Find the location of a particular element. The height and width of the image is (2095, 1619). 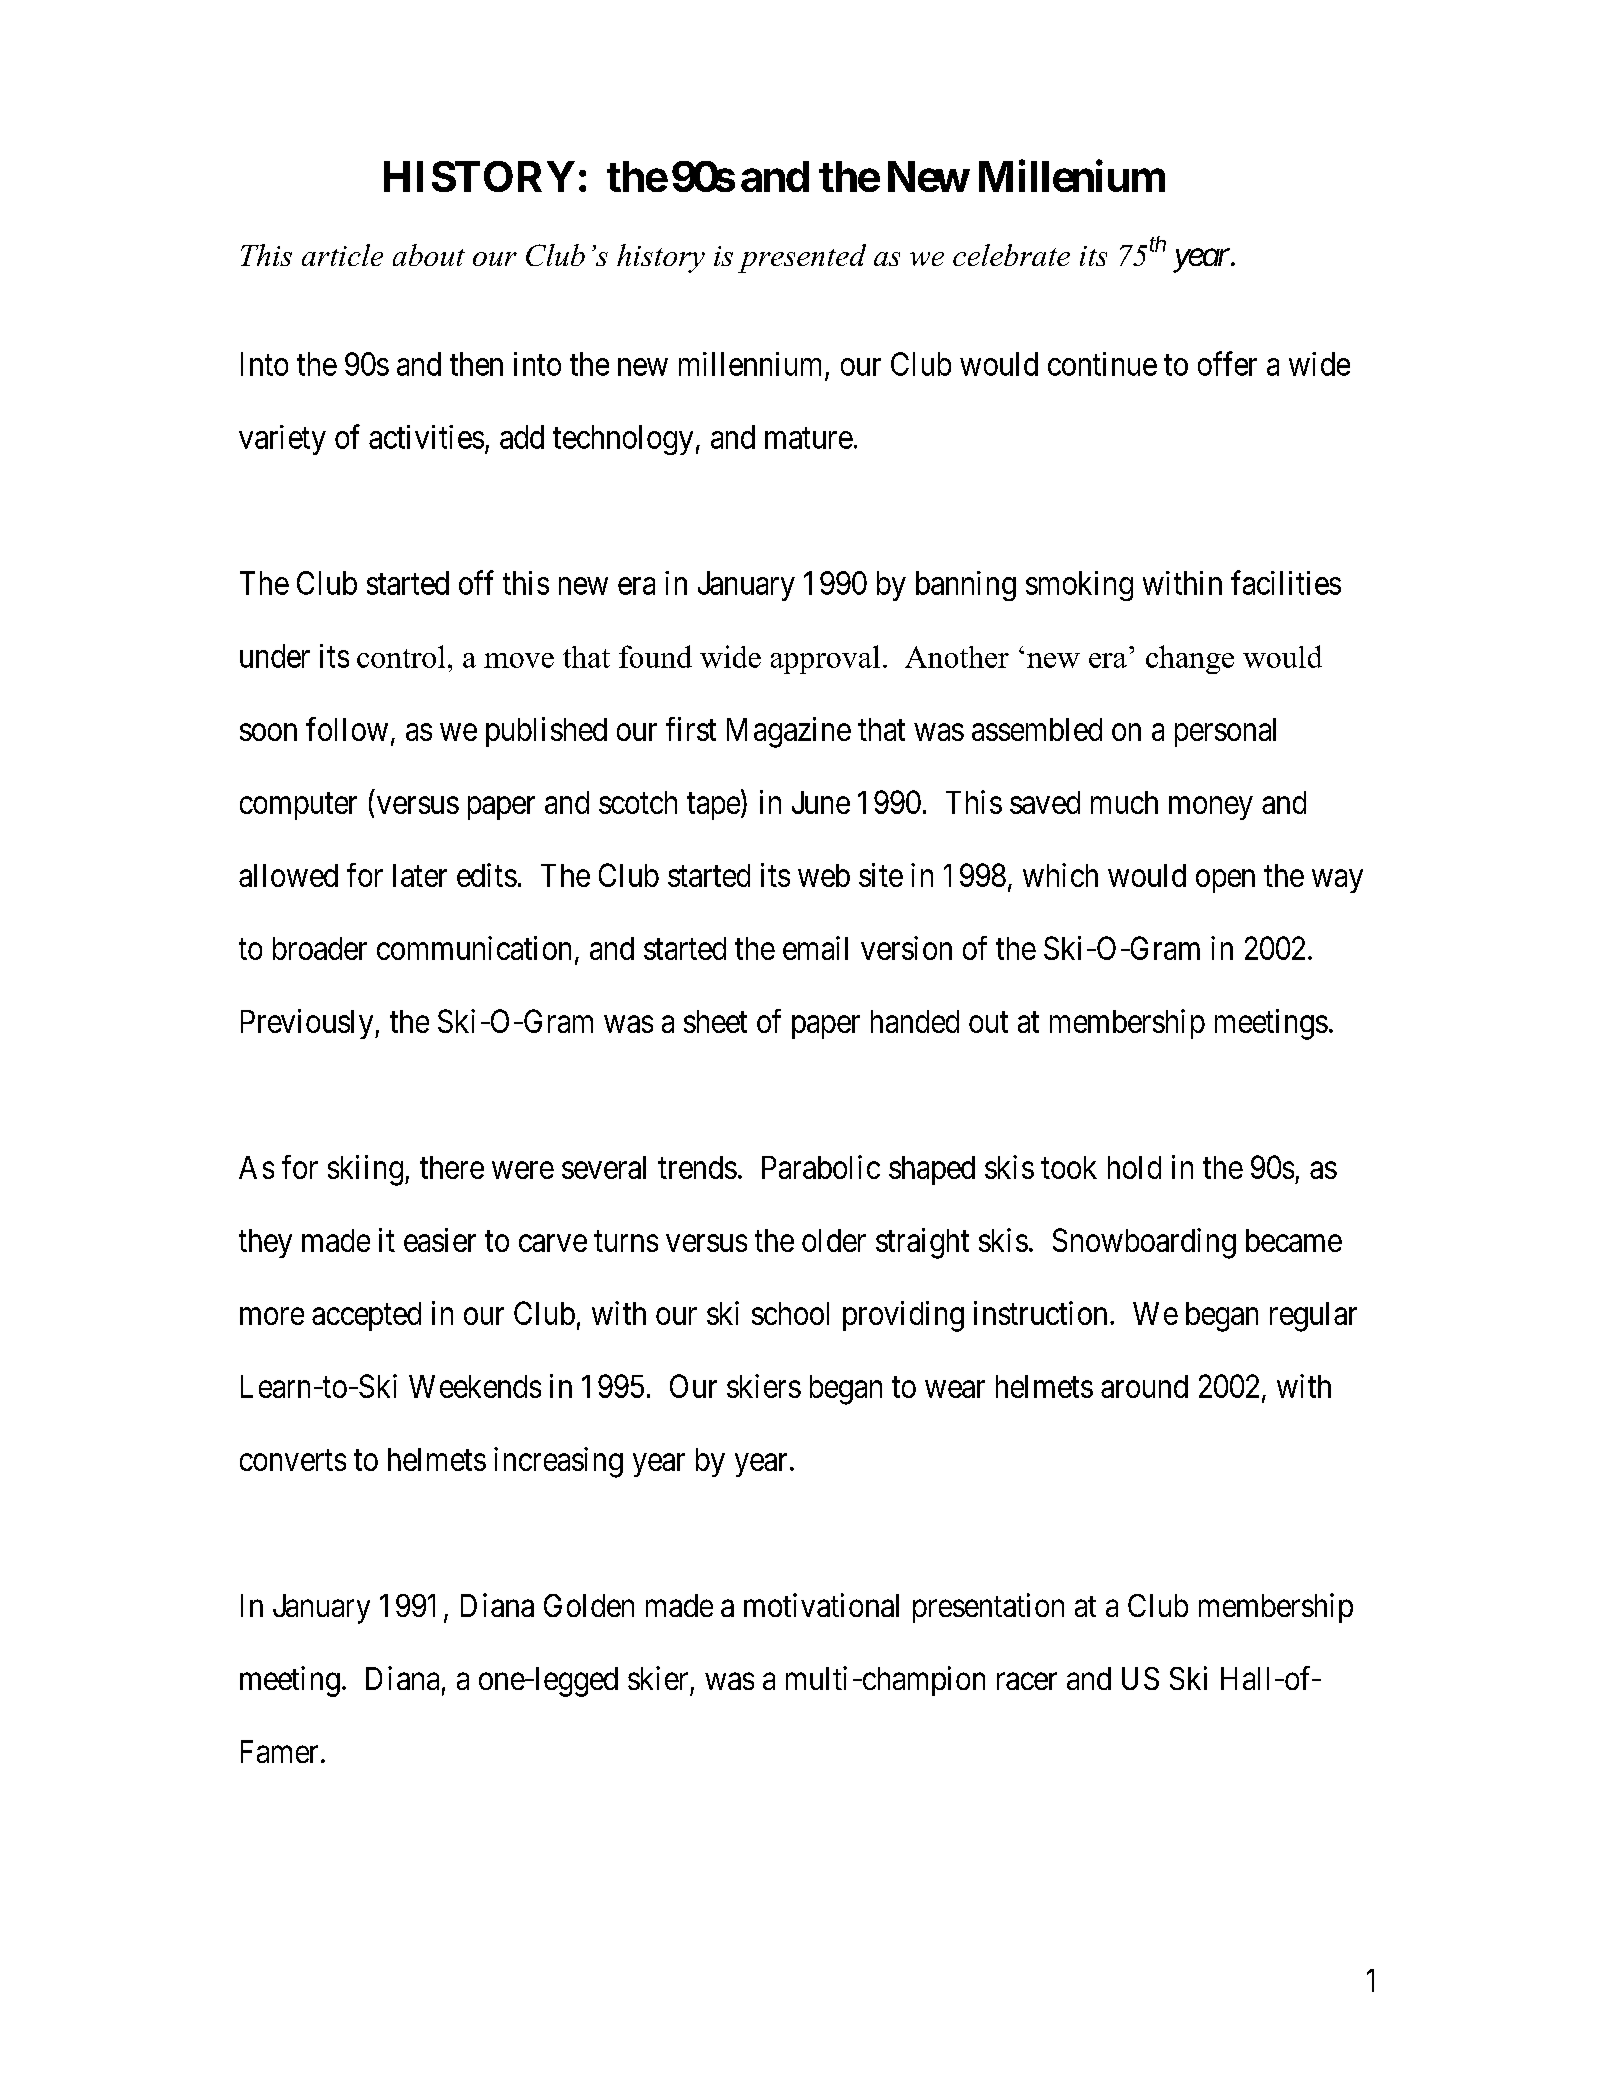

Millenium is located at coordinates (1072, 176).
